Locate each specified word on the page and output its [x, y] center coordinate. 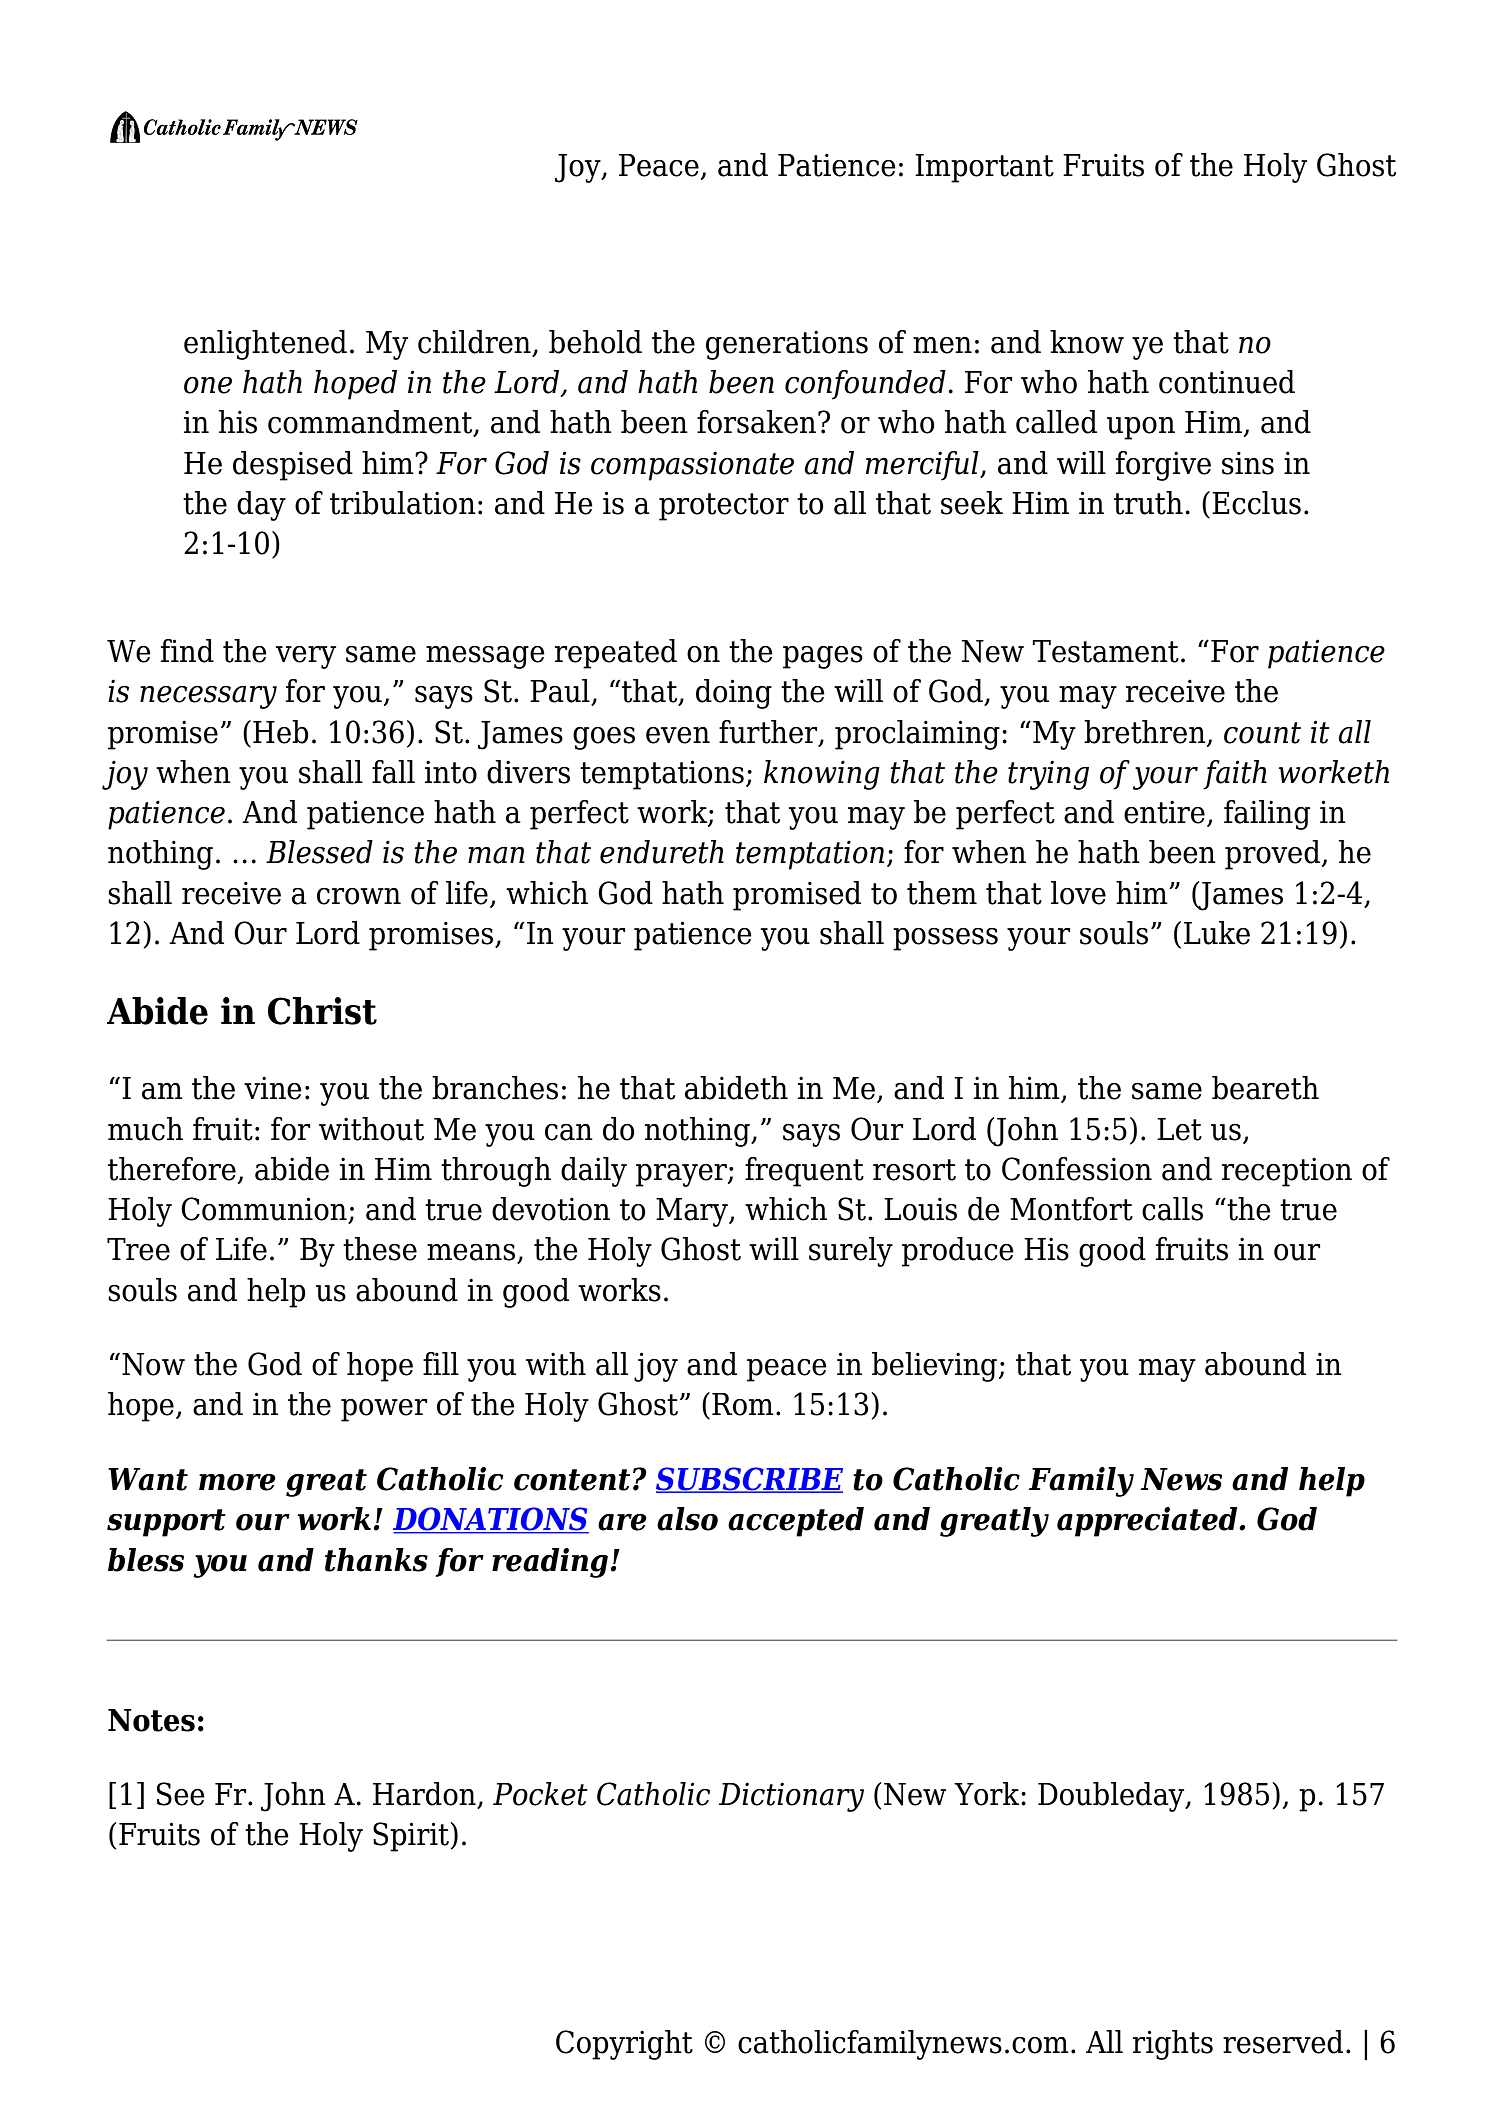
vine [273, 1088]
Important [984, 168]
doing [734, 694]
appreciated [1148, 1522]
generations [787, 345]
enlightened [265, 345]
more [237, 1482]
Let [1179, 1129]
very [306, 657]
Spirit [411, 1837]
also [687, 1519]
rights [1173, 2045]
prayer [682, 1175]
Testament [1105, 651]
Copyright [624, 2045]
